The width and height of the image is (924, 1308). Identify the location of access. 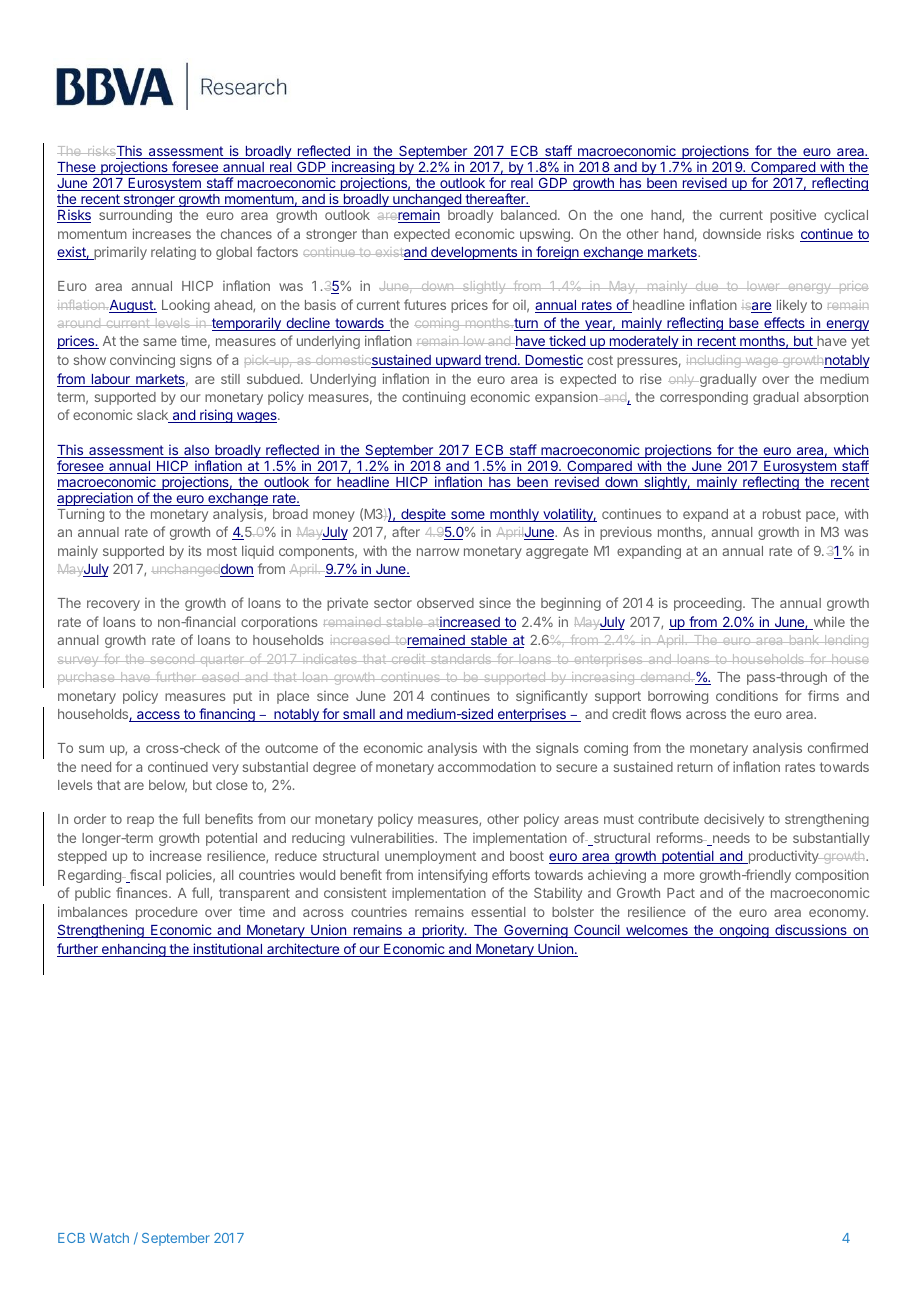
(158, 716).
